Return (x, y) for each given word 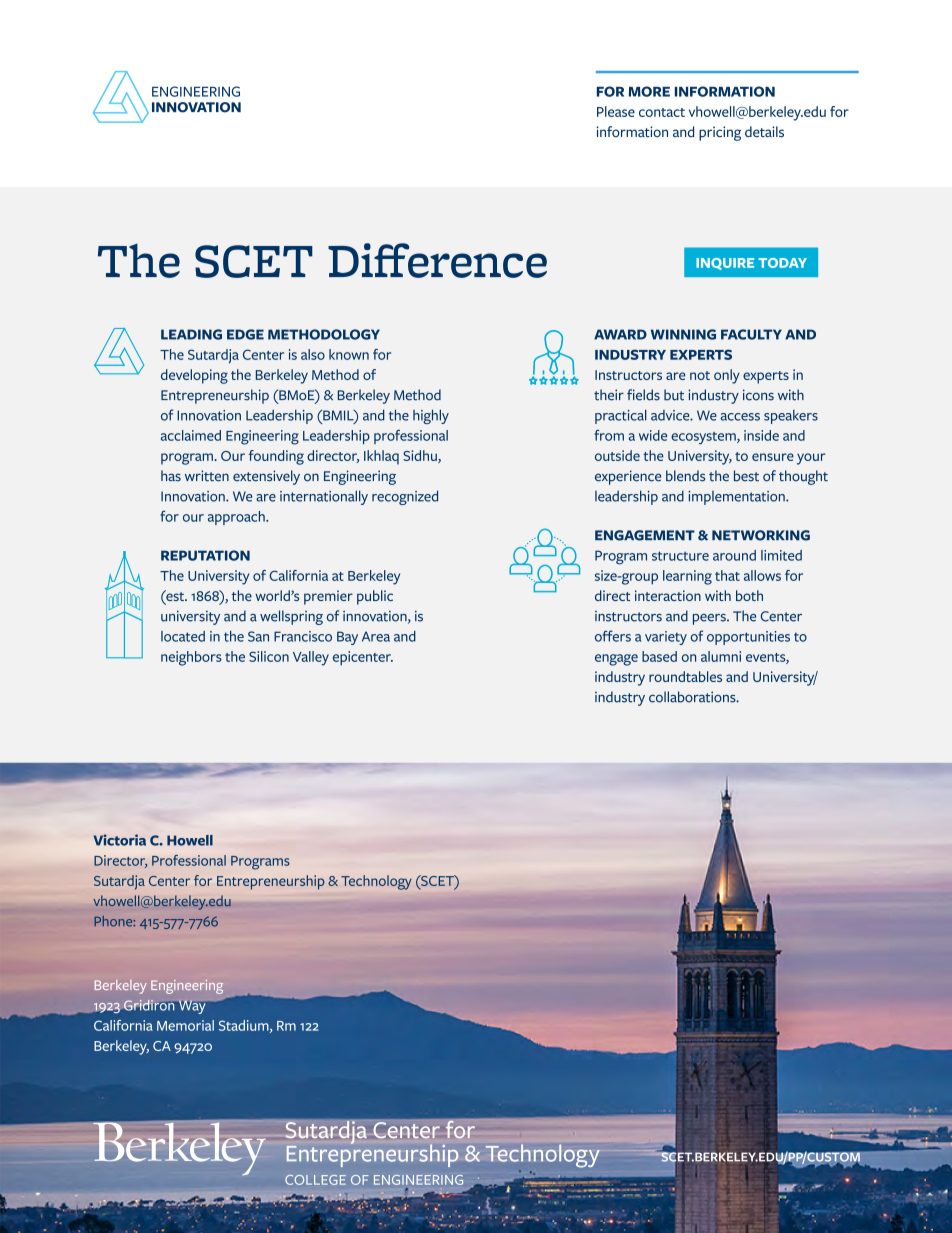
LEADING (191, 334)
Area (376, 636)
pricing (720, 133)
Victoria (119, 840)
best (746, 476)
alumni (721, 656)
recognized (405, 497)
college (315, 1180)
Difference (437, 260)
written (207, 476)
